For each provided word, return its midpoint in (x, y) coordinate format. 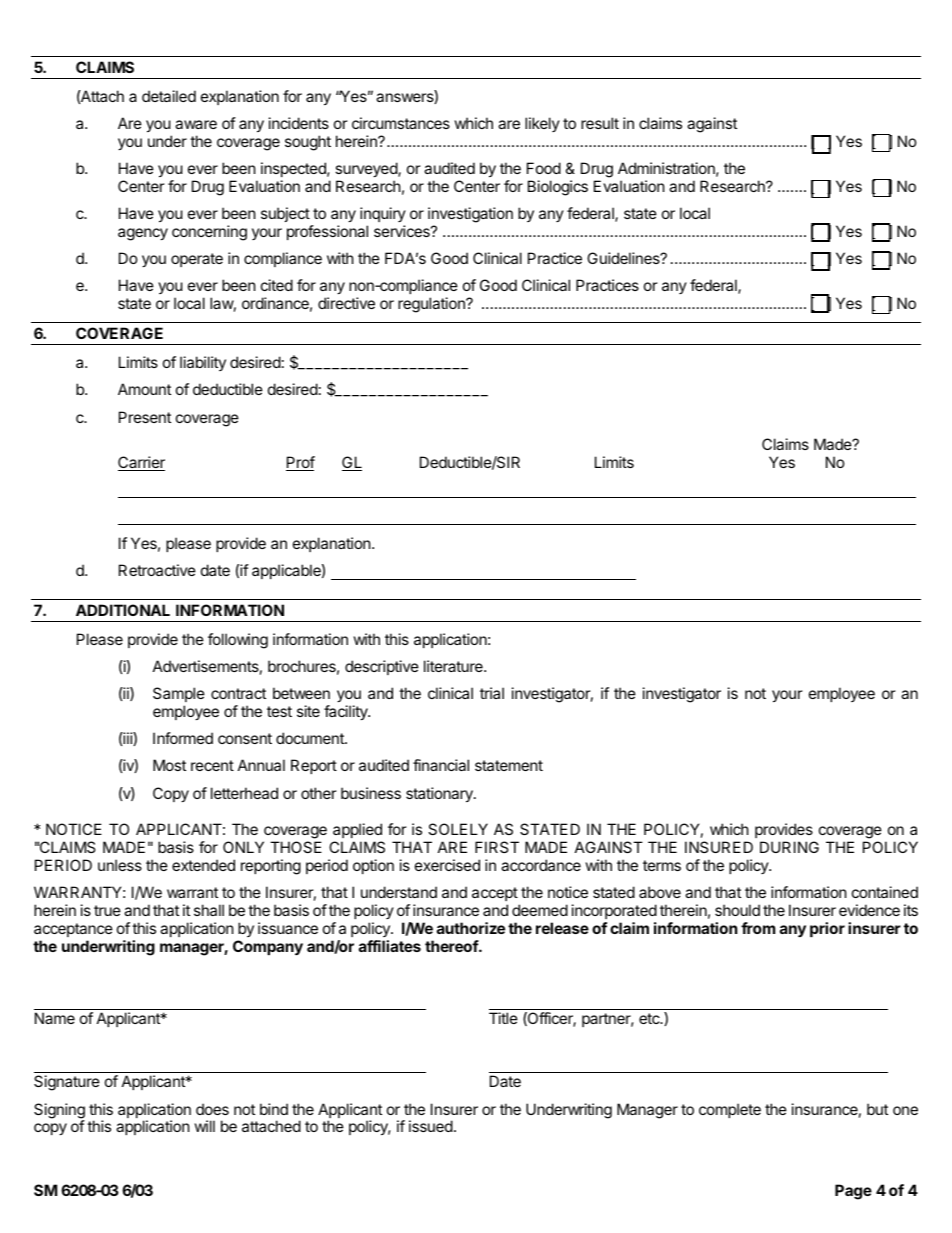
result (600, 123)
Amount (144, 389)
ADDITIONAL (123, 610)
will (205, 1126)
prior (827, 929)
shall (209, 910)
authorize (471, 928)
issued (431, 1126)
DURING (789, 847)
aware (196, 124)
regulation (432, 305)
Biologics (558, 188)
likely (542, 124)
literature (454, 666)
